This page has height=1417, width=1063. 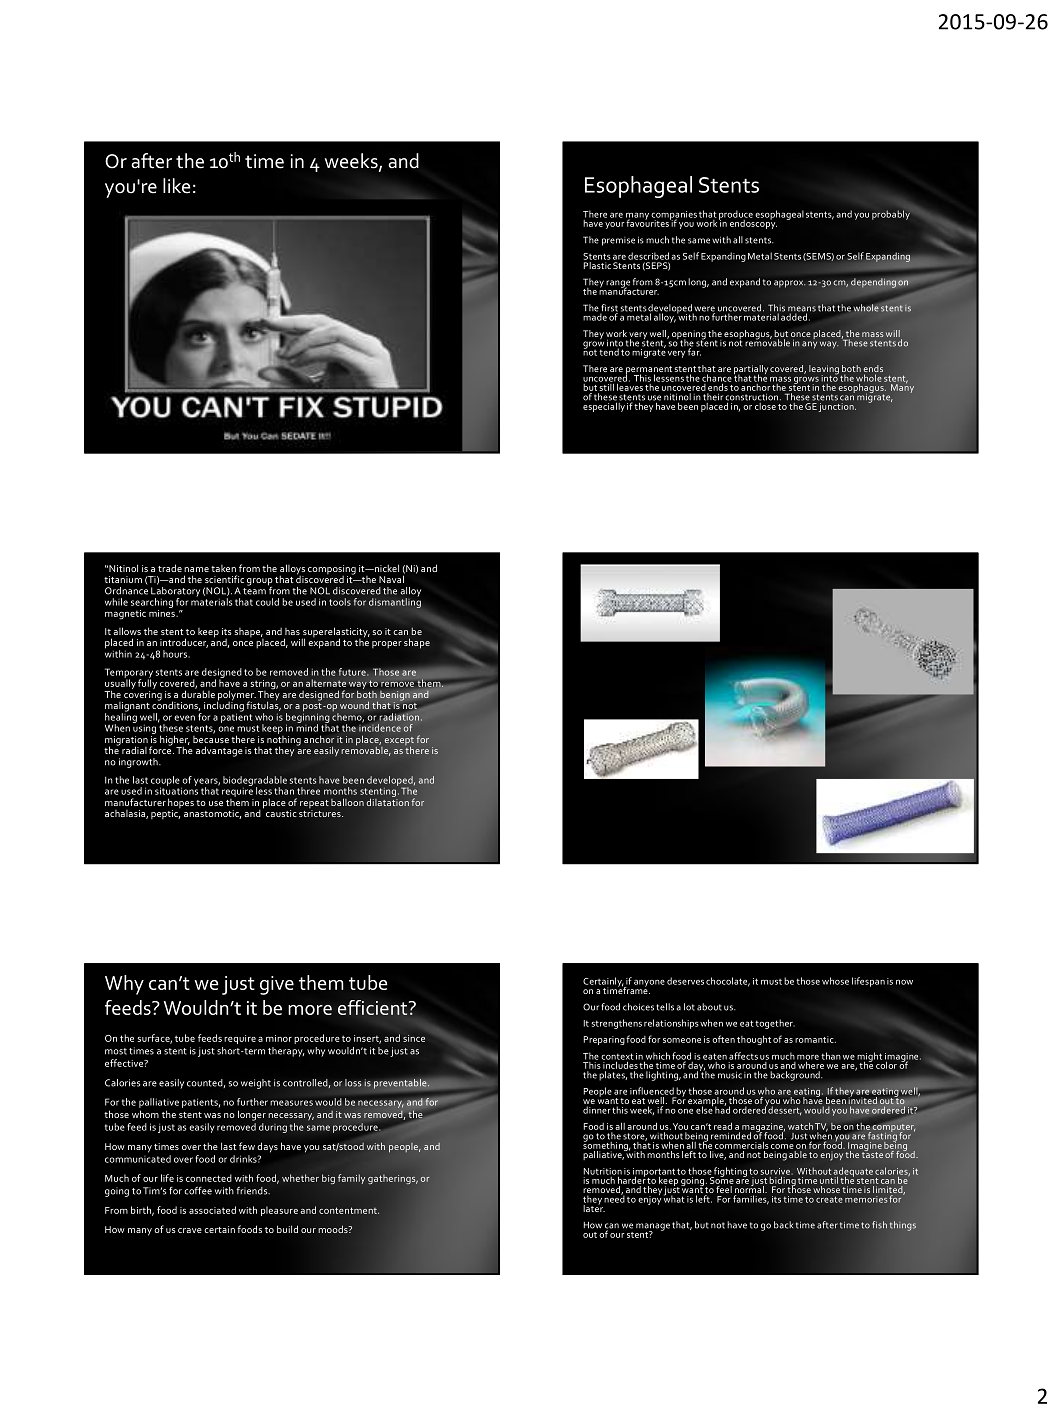 What do you see at coordinates (837, 407) in the page?
I see `junction` at bounding box center [837, 407].
